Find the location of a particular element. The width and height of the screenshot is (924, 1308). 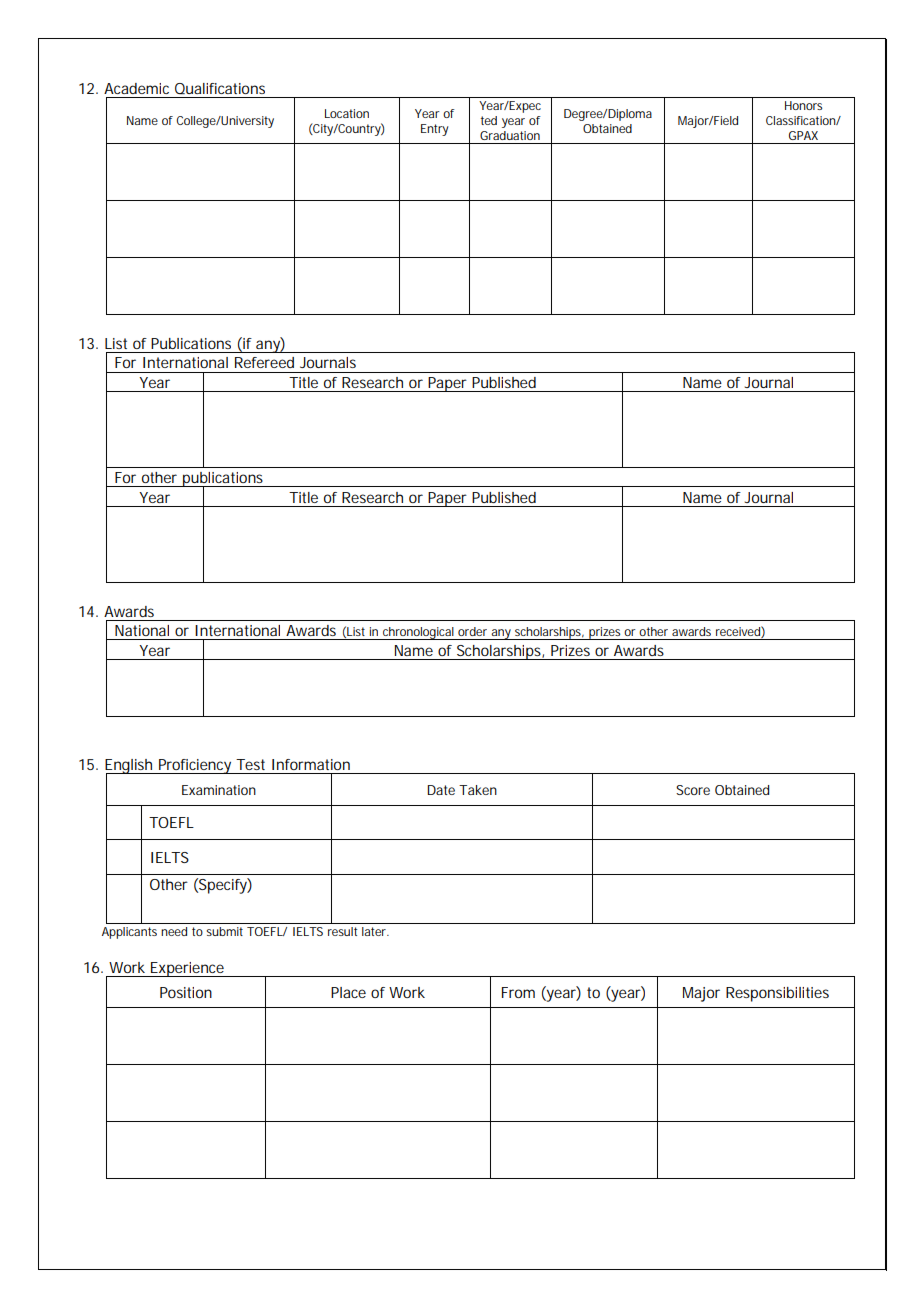

Responsibilities is located at coordinates (777, 994).
